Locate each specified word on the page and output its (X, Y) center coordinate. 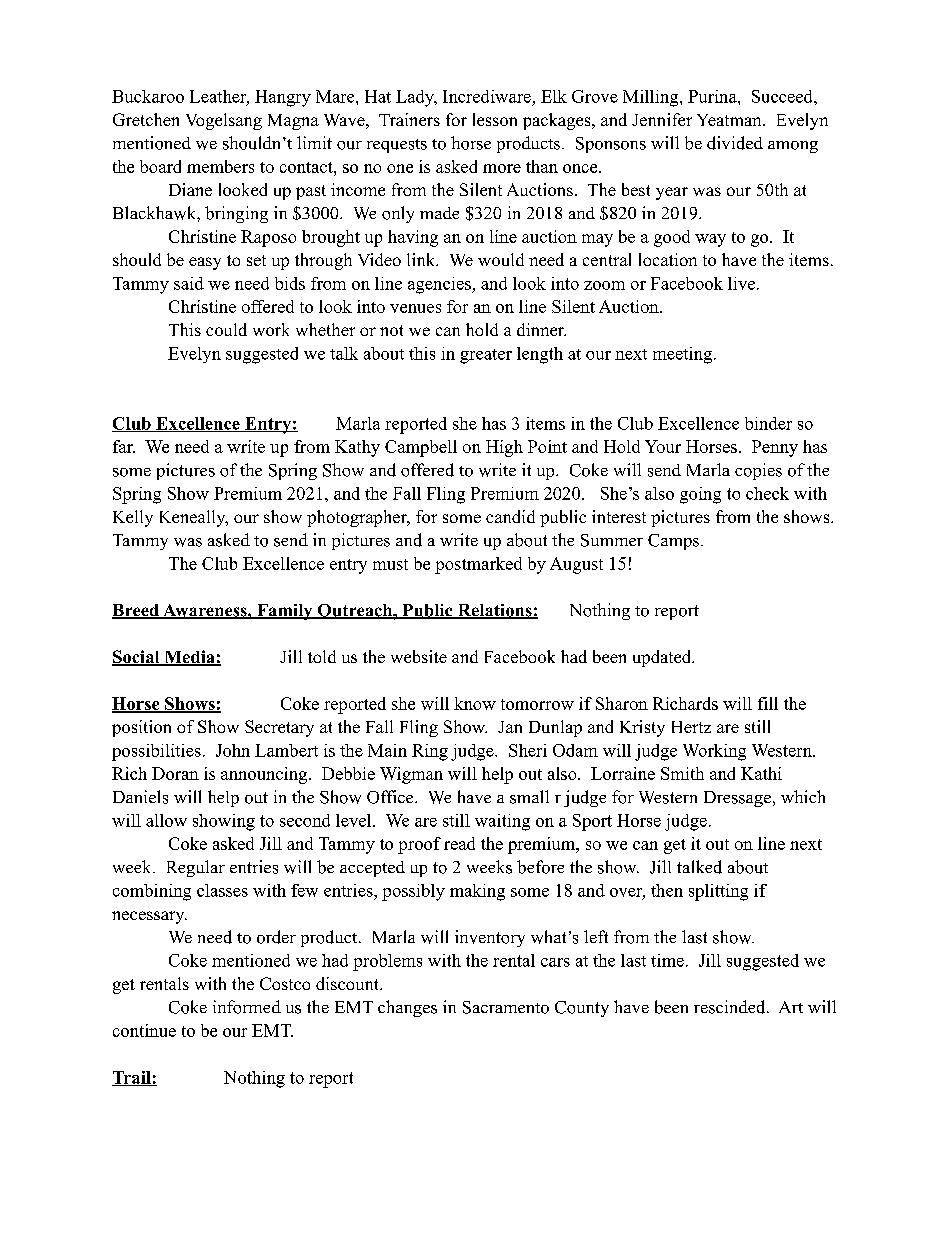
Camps (673, 542)
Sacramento (506, 1007)
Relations (494, 611)
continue (144, 1030)
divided (735, 143)
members (220, 166)
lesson (495, 119)
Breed (136, 611)
